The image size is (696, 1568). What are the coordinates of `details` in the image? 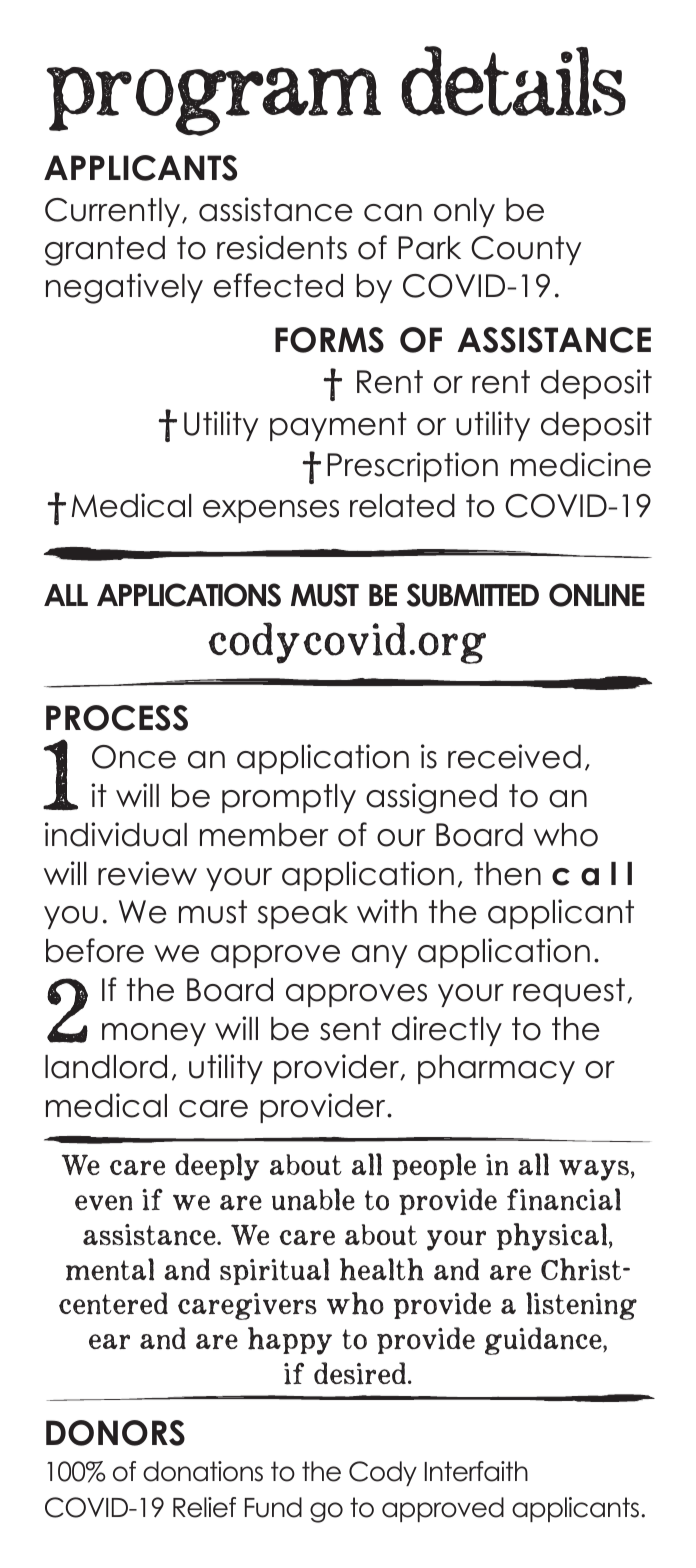 It's located at (513, 81).
